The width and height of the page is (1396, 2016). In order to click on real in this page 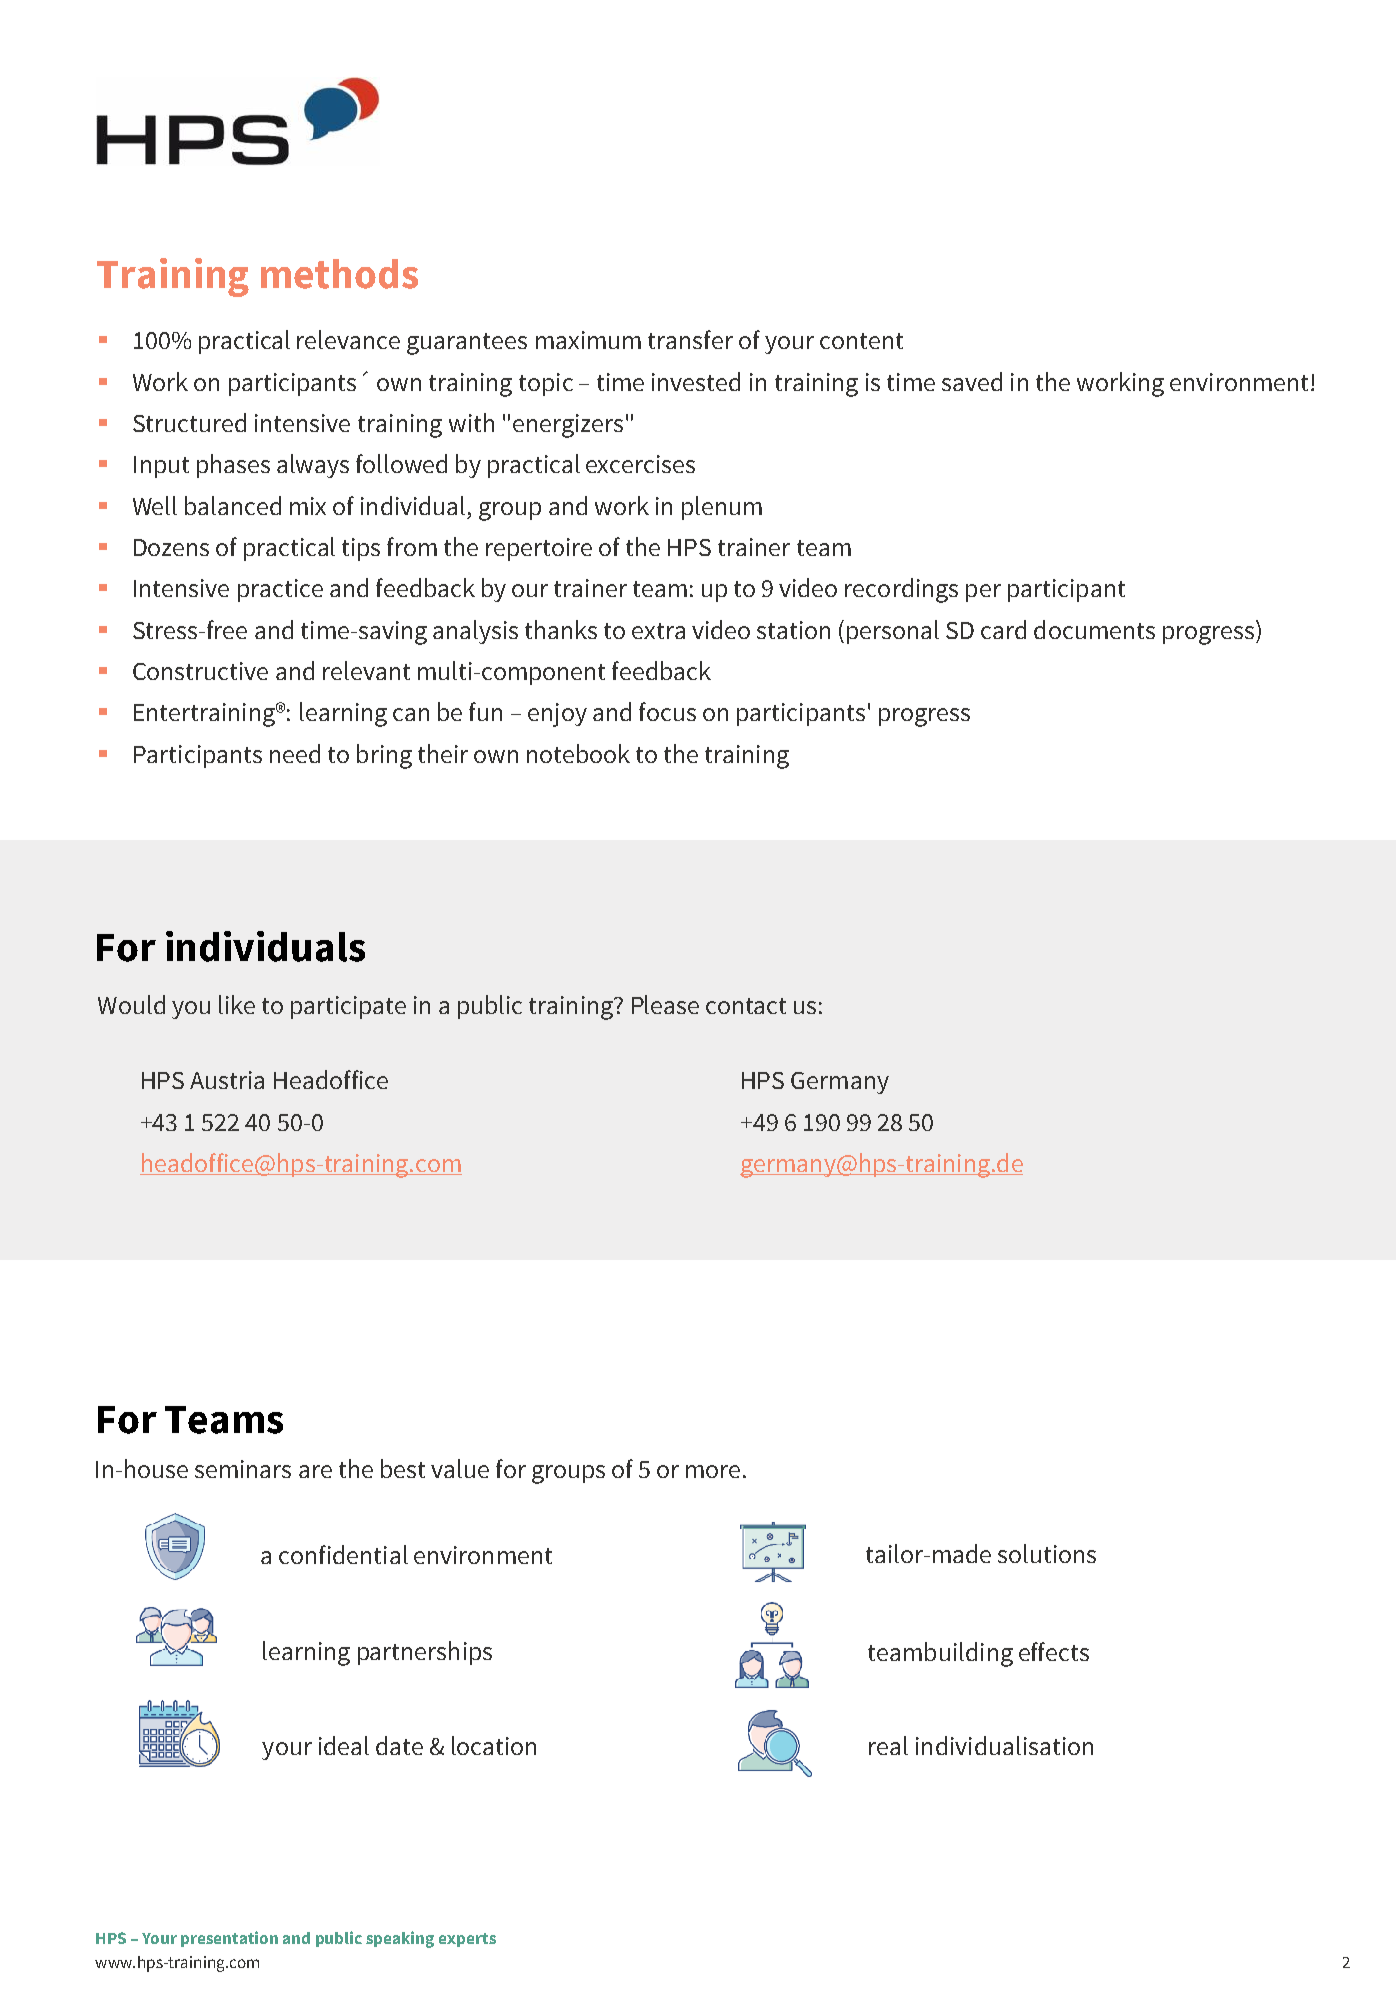, I will do `click(888, 1745)`.
